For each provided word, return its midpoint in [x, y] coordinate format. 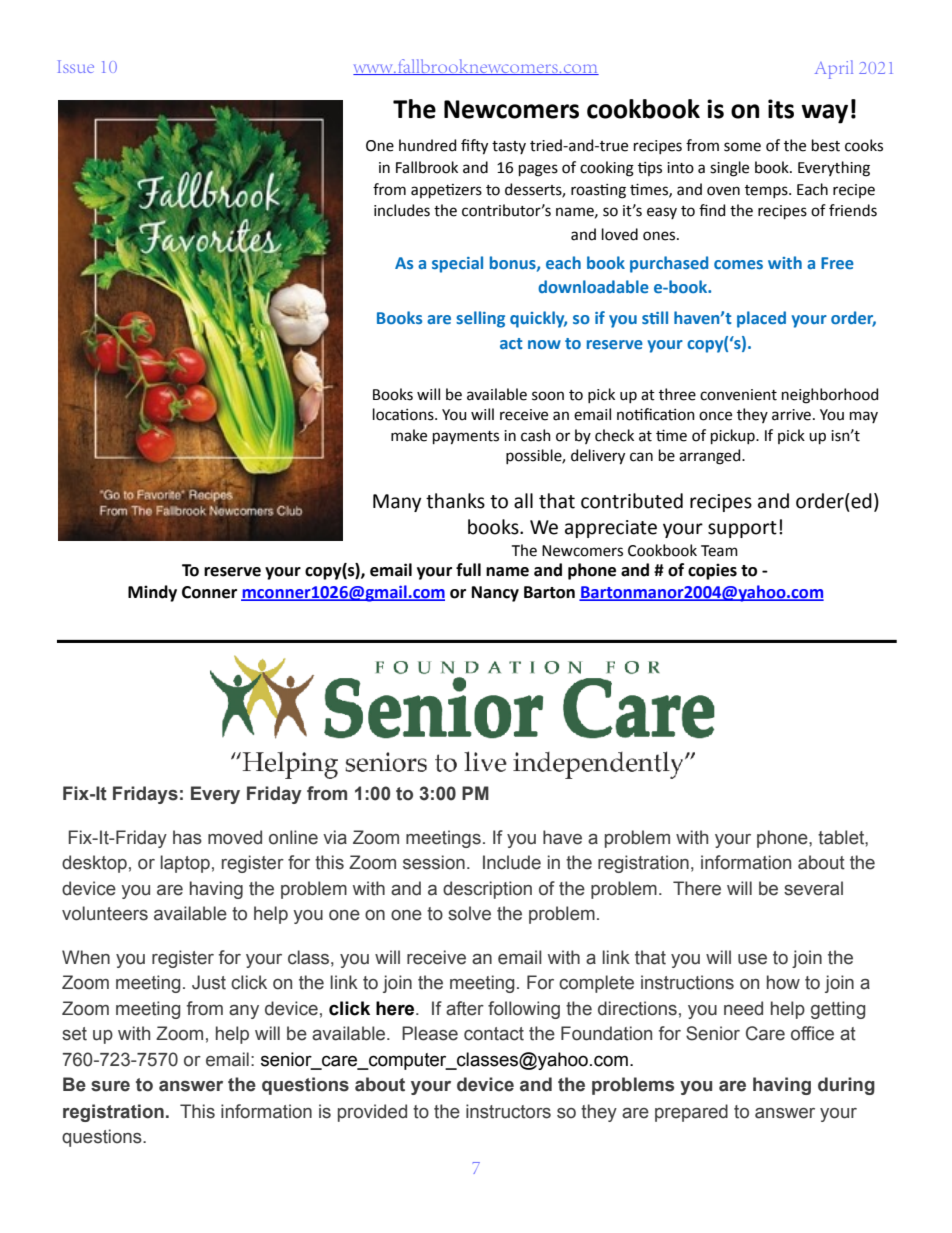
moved [235, 837]
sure [110, 1086]
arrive [791, 415]
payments [466, 438]
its [781, 109]
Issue [76, 66]
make [409, 435]
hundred [427, 145]
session [434, 862]
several [813, 888]
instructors [508, 1111]
